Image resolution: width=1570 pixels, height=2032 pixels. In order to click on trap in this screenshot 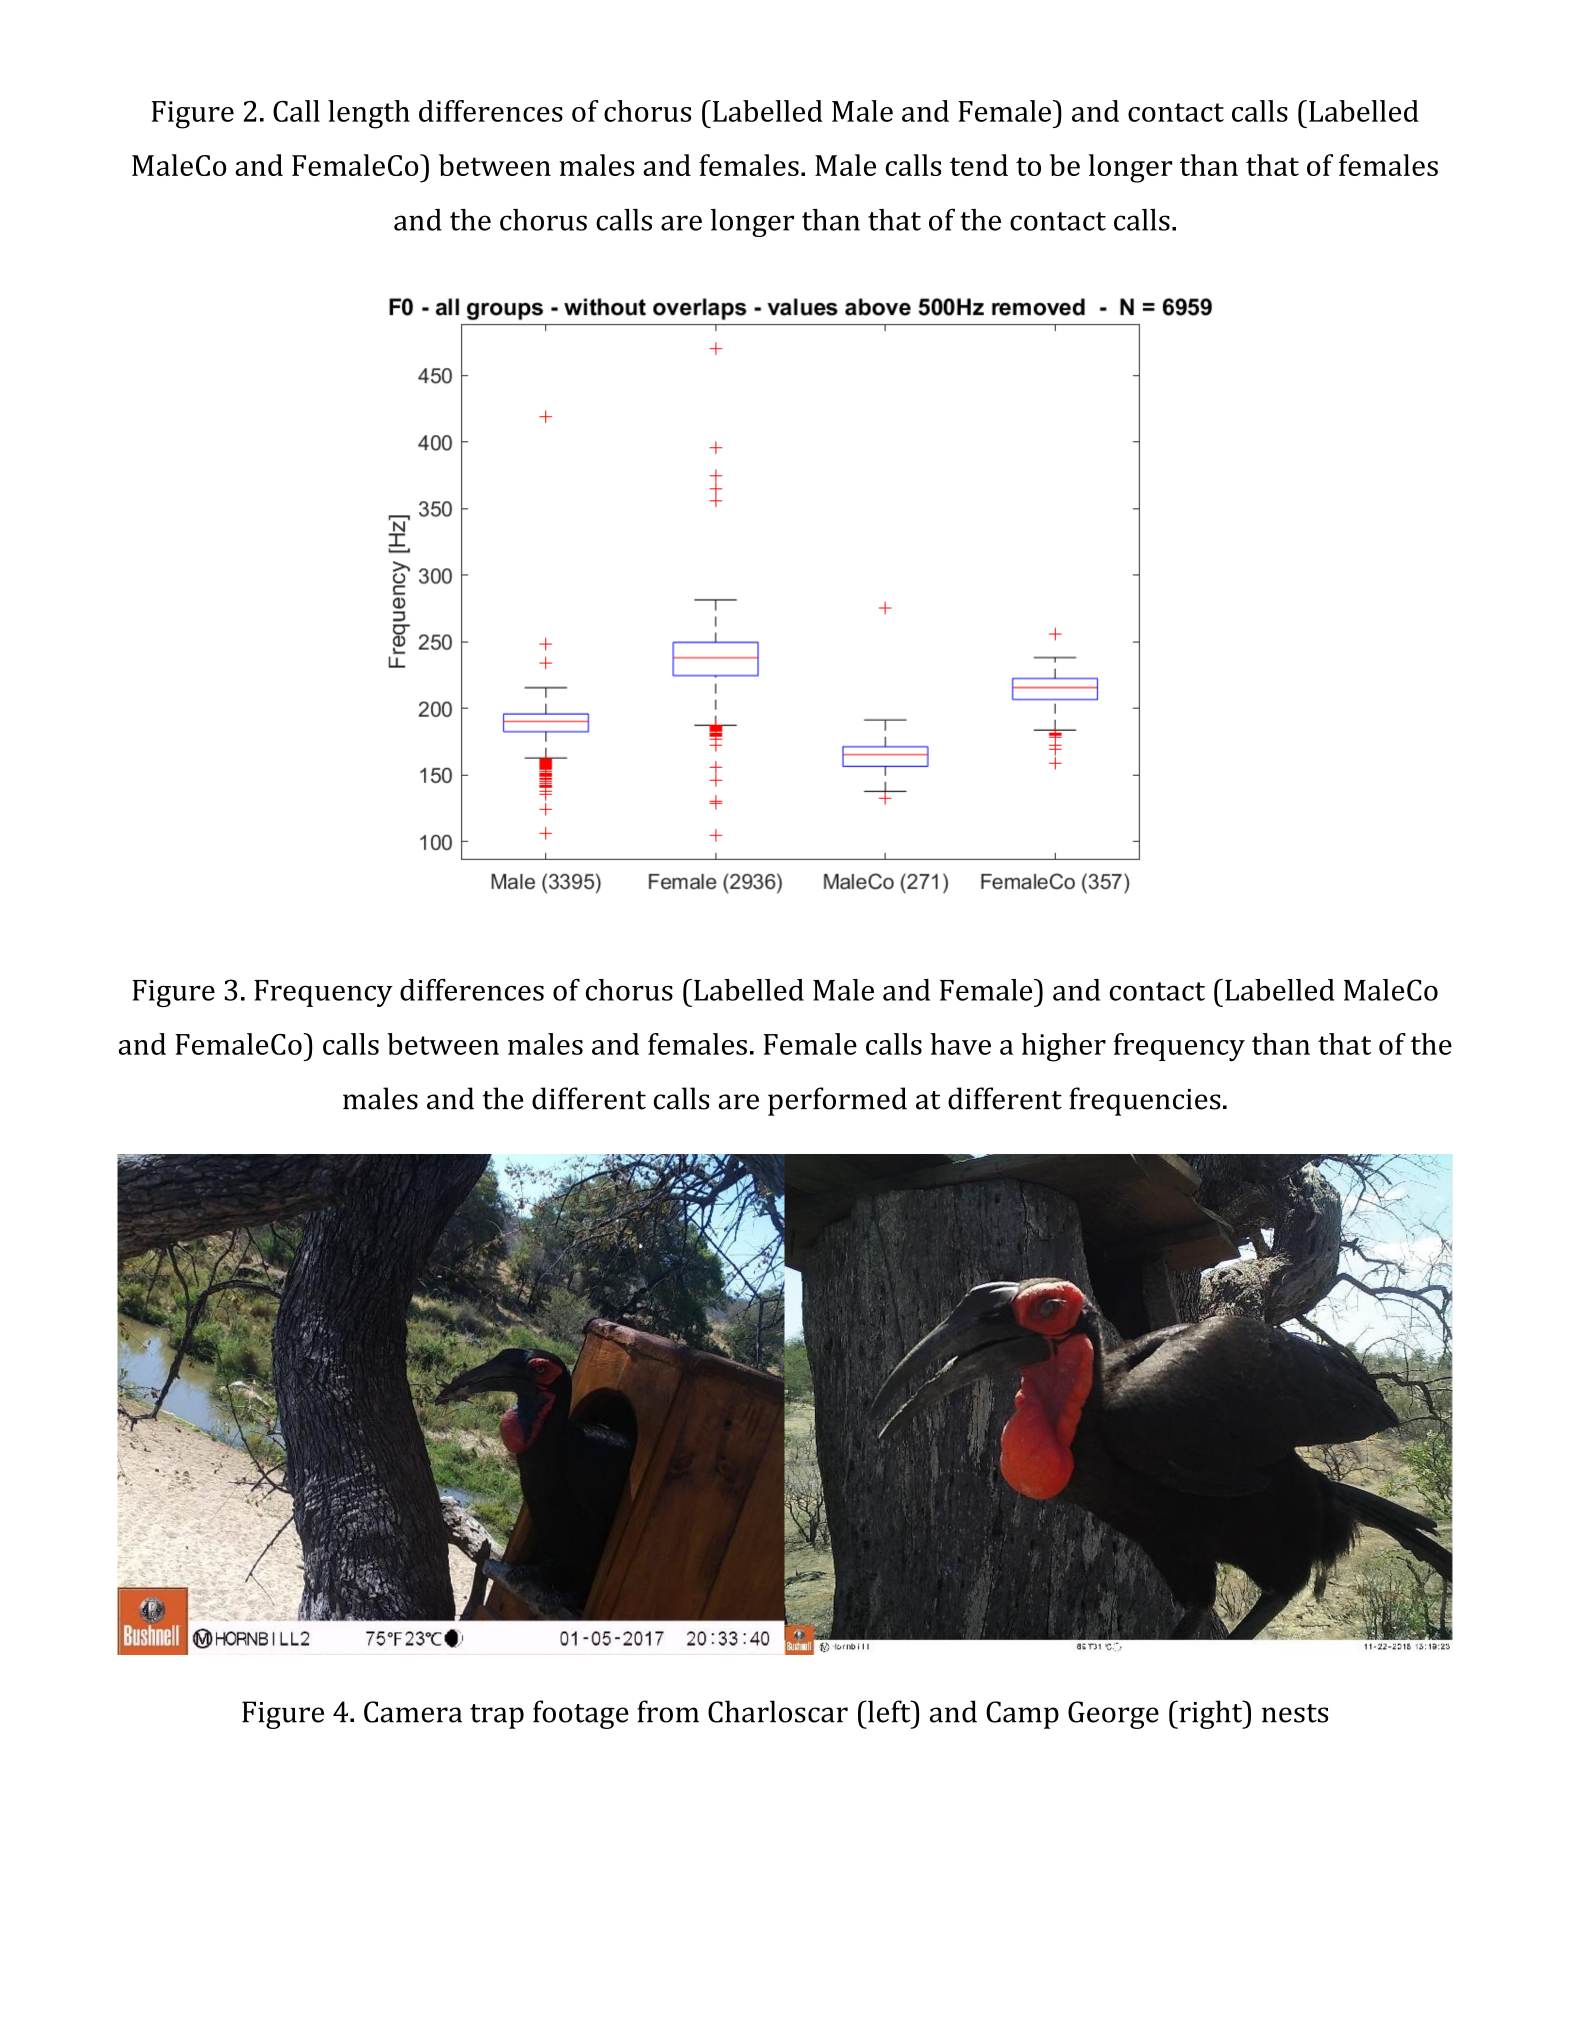, I will do `click(497, 1716)`.
